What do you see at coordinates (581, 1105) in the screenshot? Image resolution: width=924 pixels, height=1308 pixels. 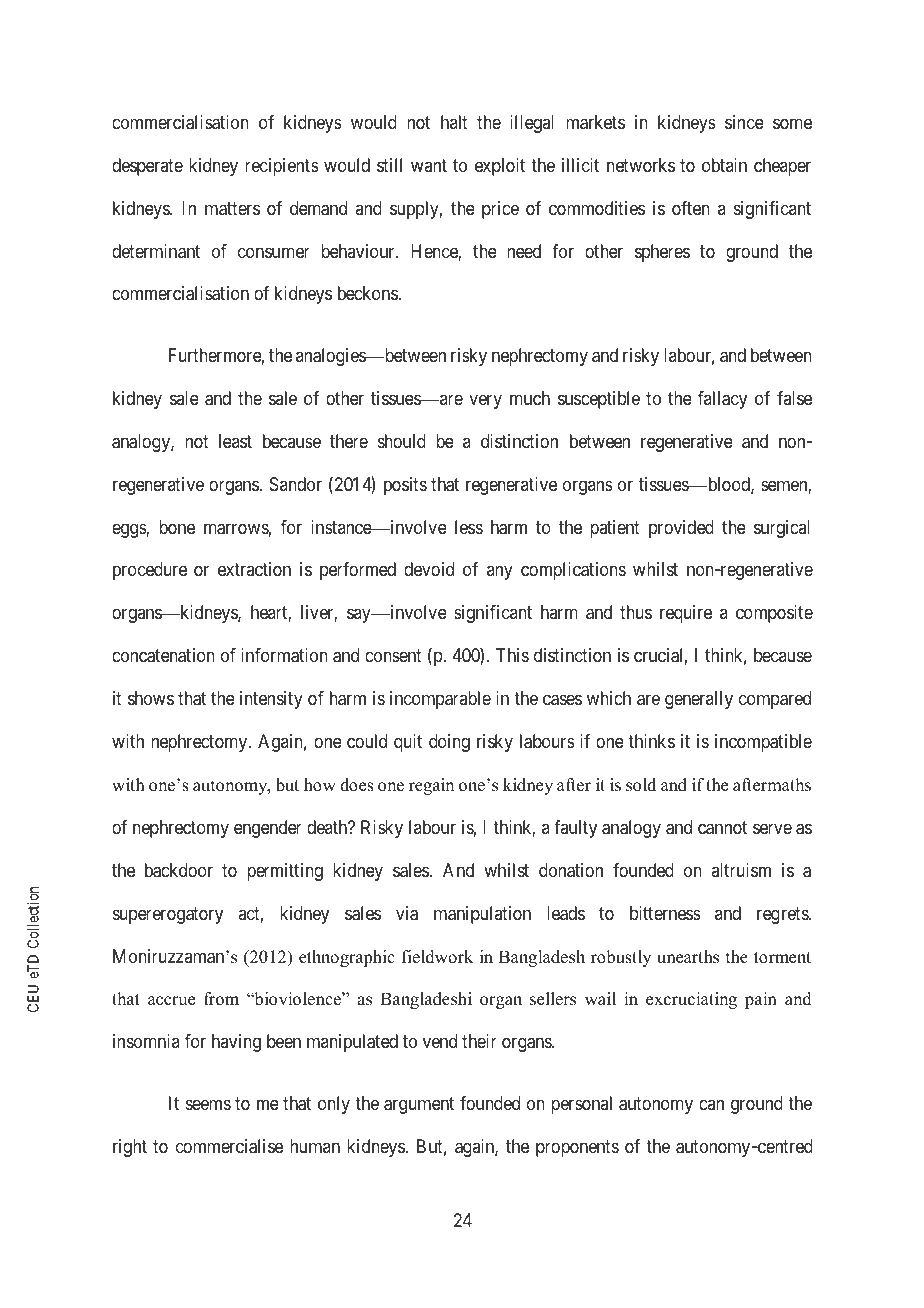 I see `personal` at bounding box center [581, 1105].
